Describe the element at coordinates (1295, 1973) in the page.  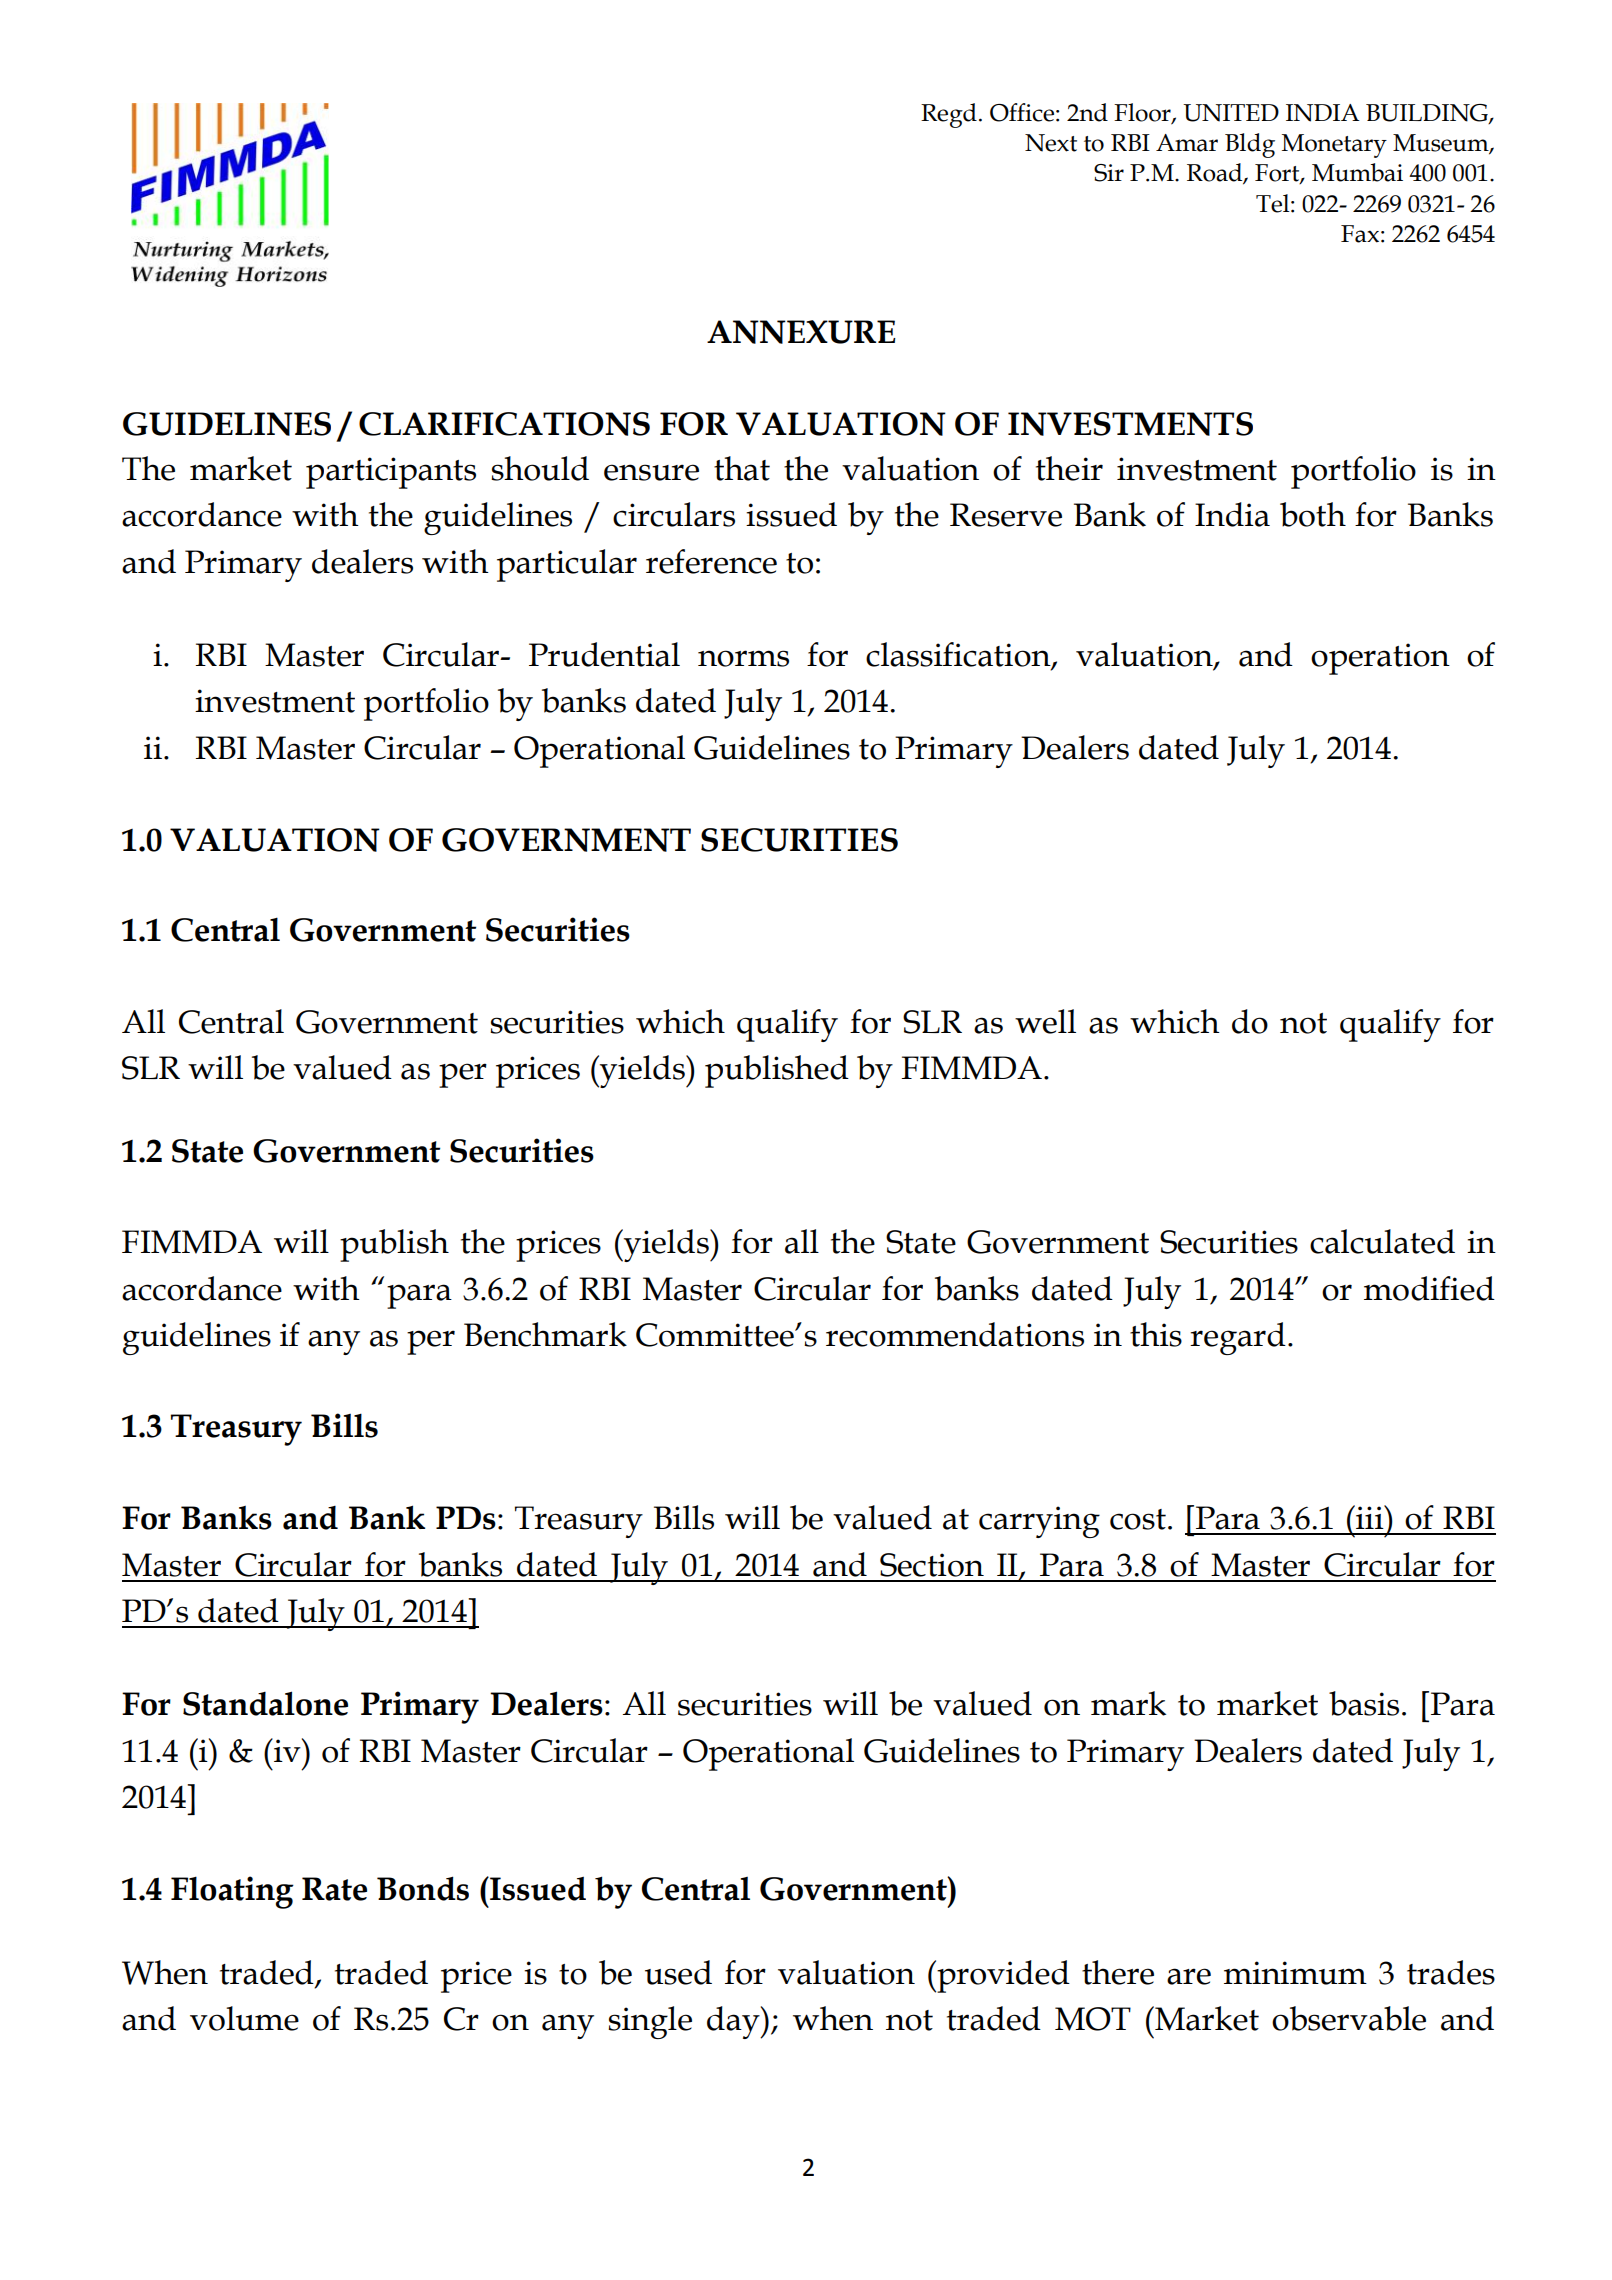
I see `minimum` at that location.
